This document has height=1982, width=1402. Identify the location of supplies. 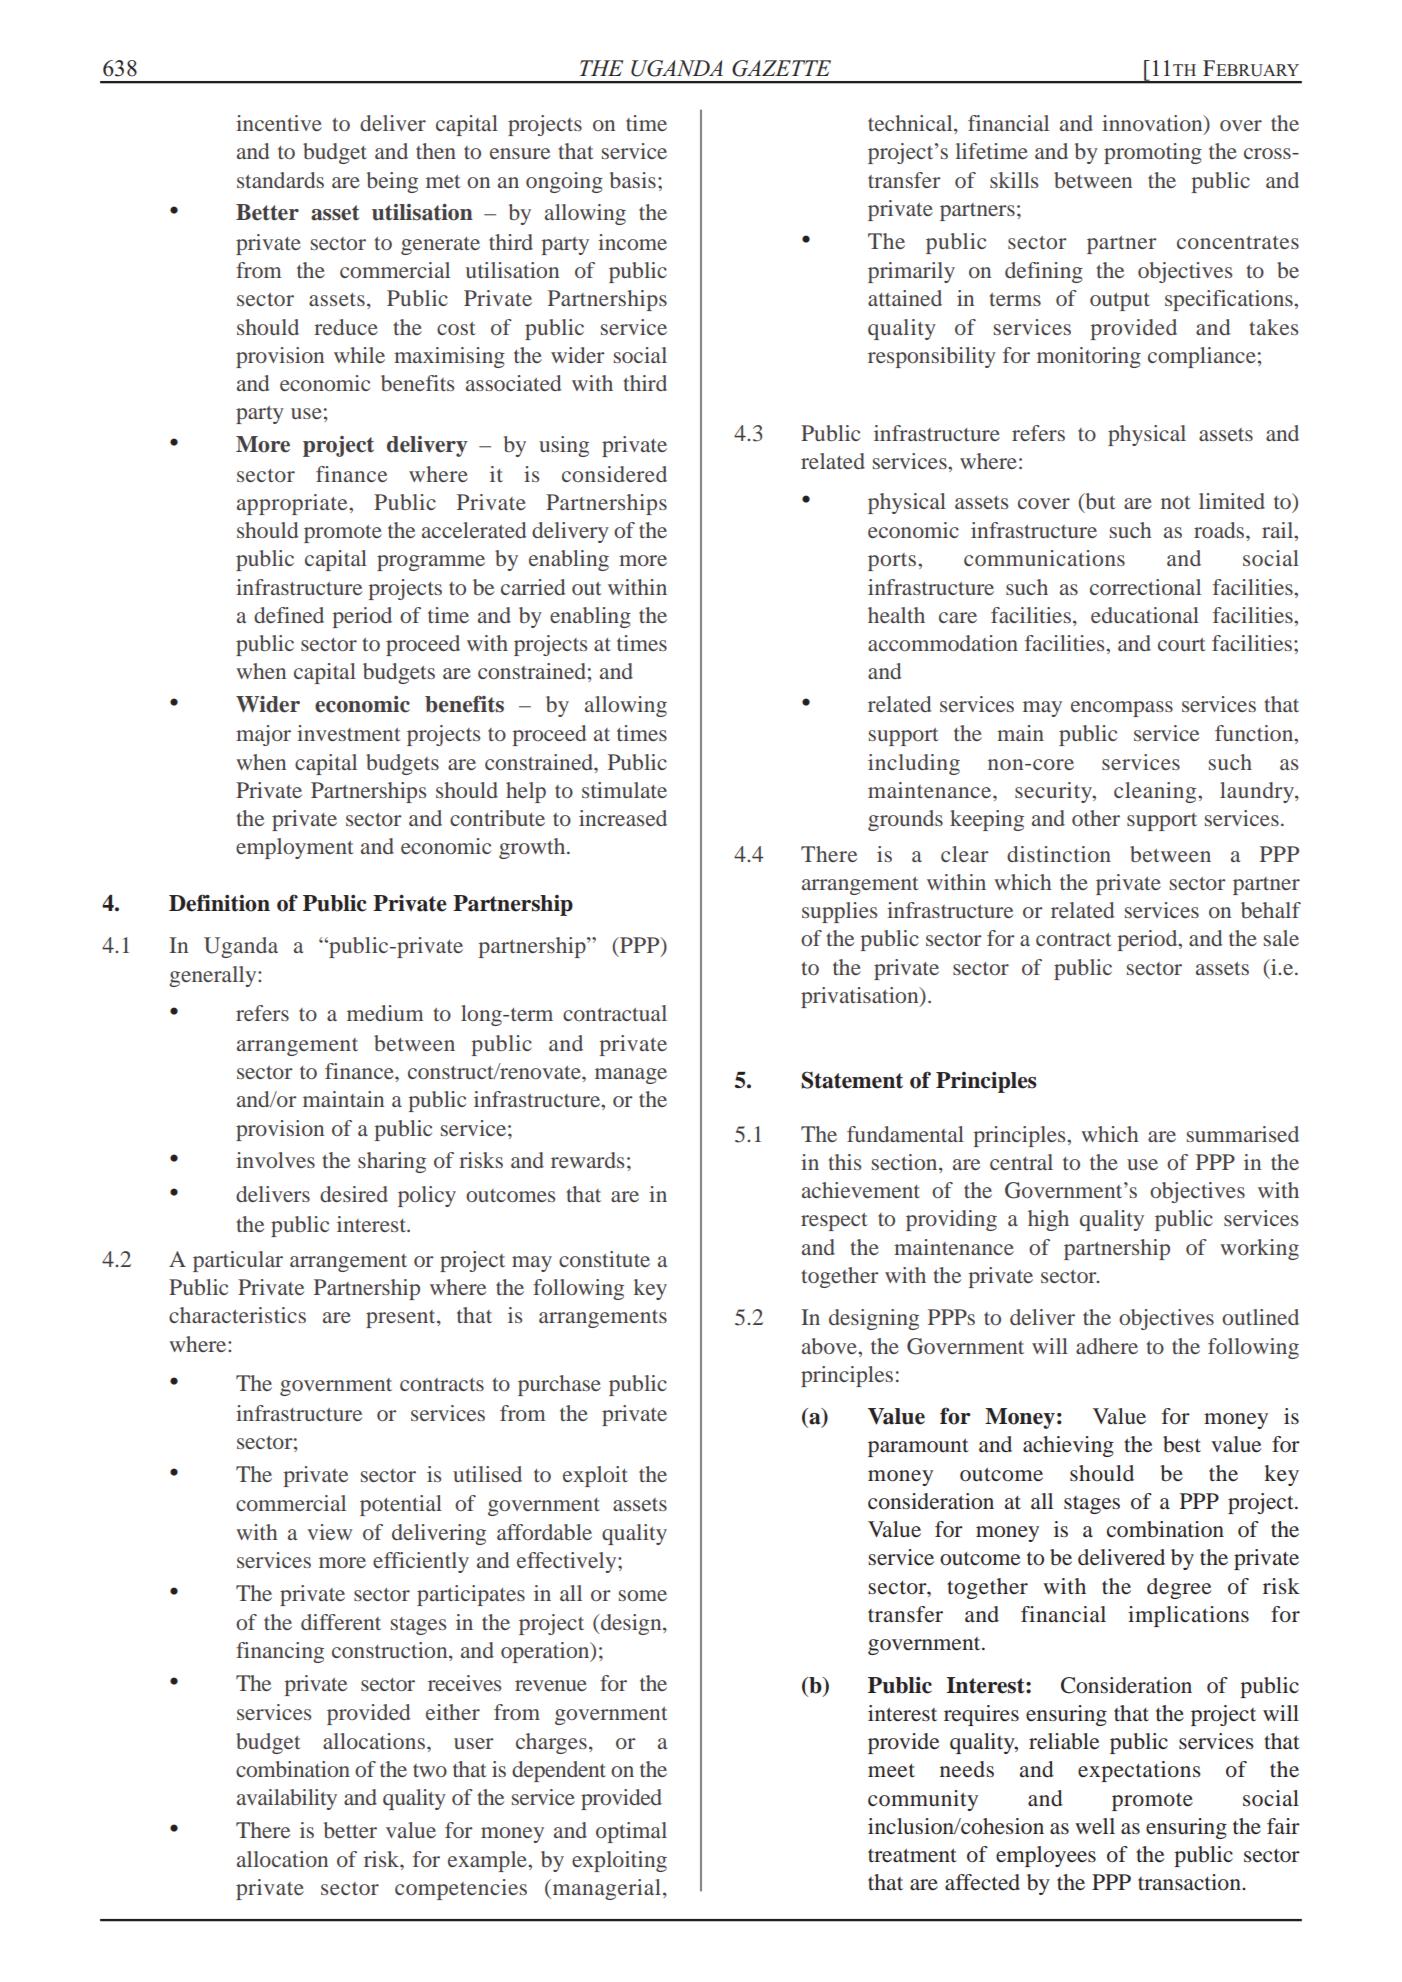
(839, 912).
